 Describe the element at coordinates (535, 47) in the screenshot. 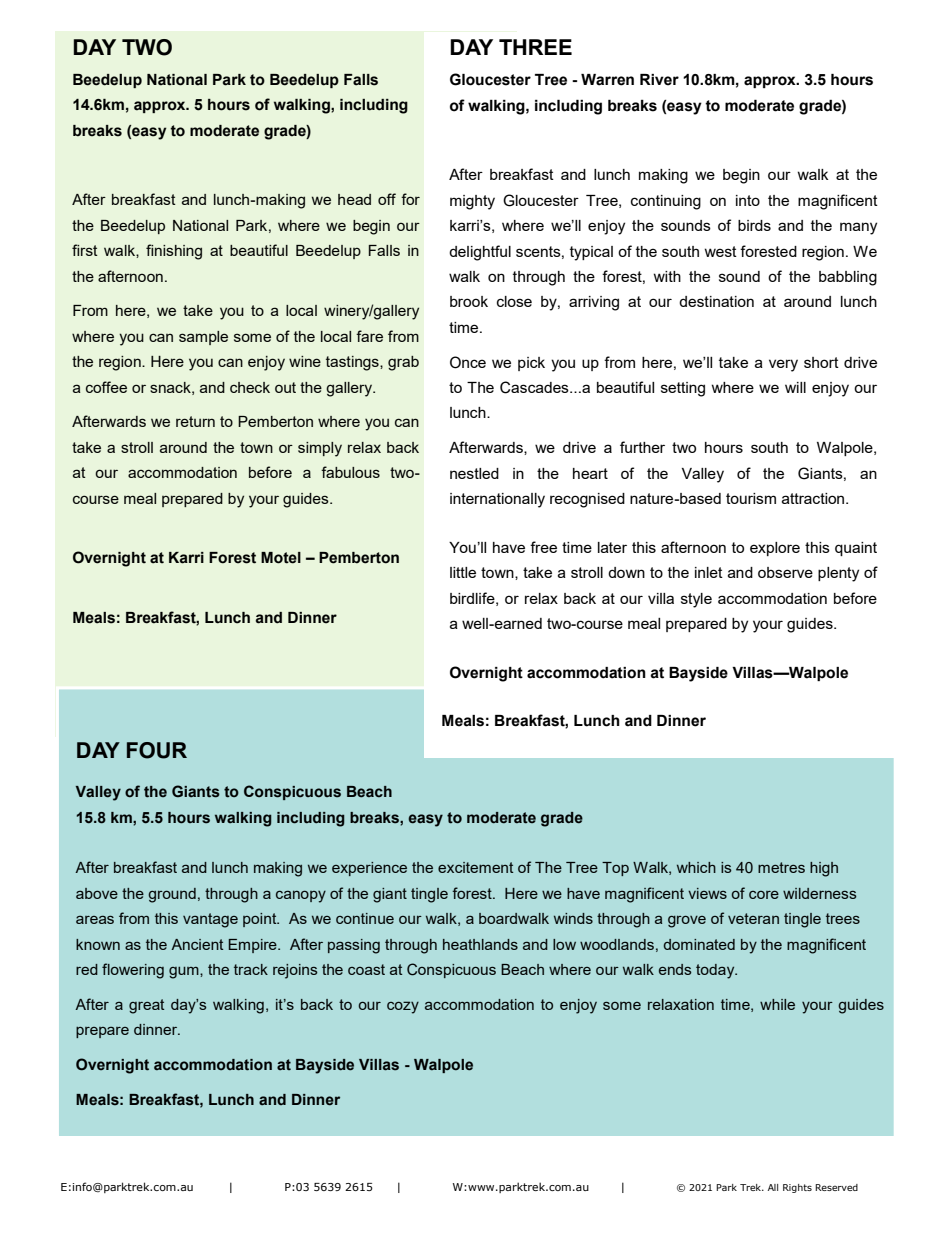

I see `THREE` at that location.
